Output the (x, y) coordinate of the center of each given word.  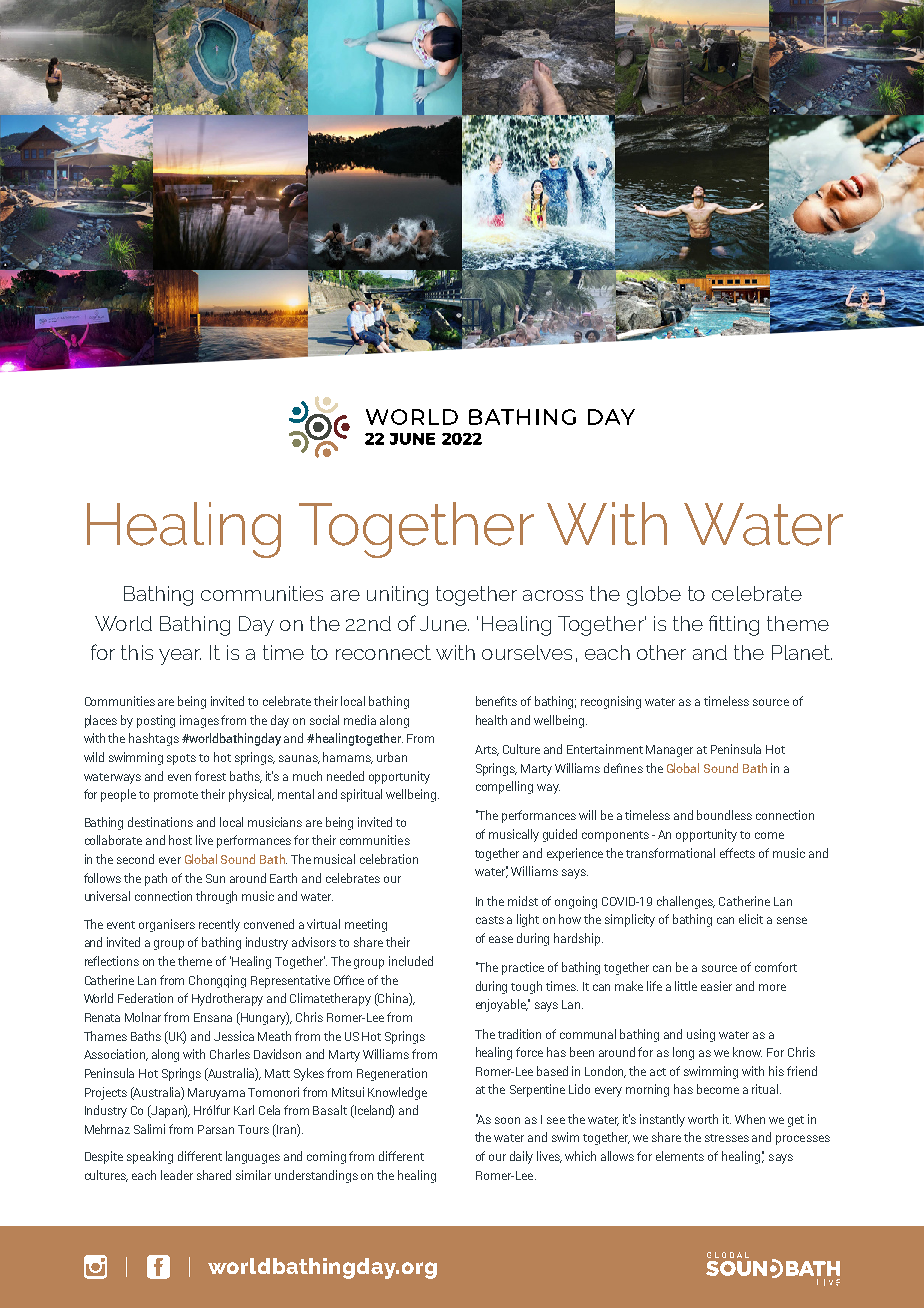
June (444, 623)
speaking (150, 1157)
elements (680, 1156)
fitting (734, 625)
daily (521, 1157)
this (137, 652)
